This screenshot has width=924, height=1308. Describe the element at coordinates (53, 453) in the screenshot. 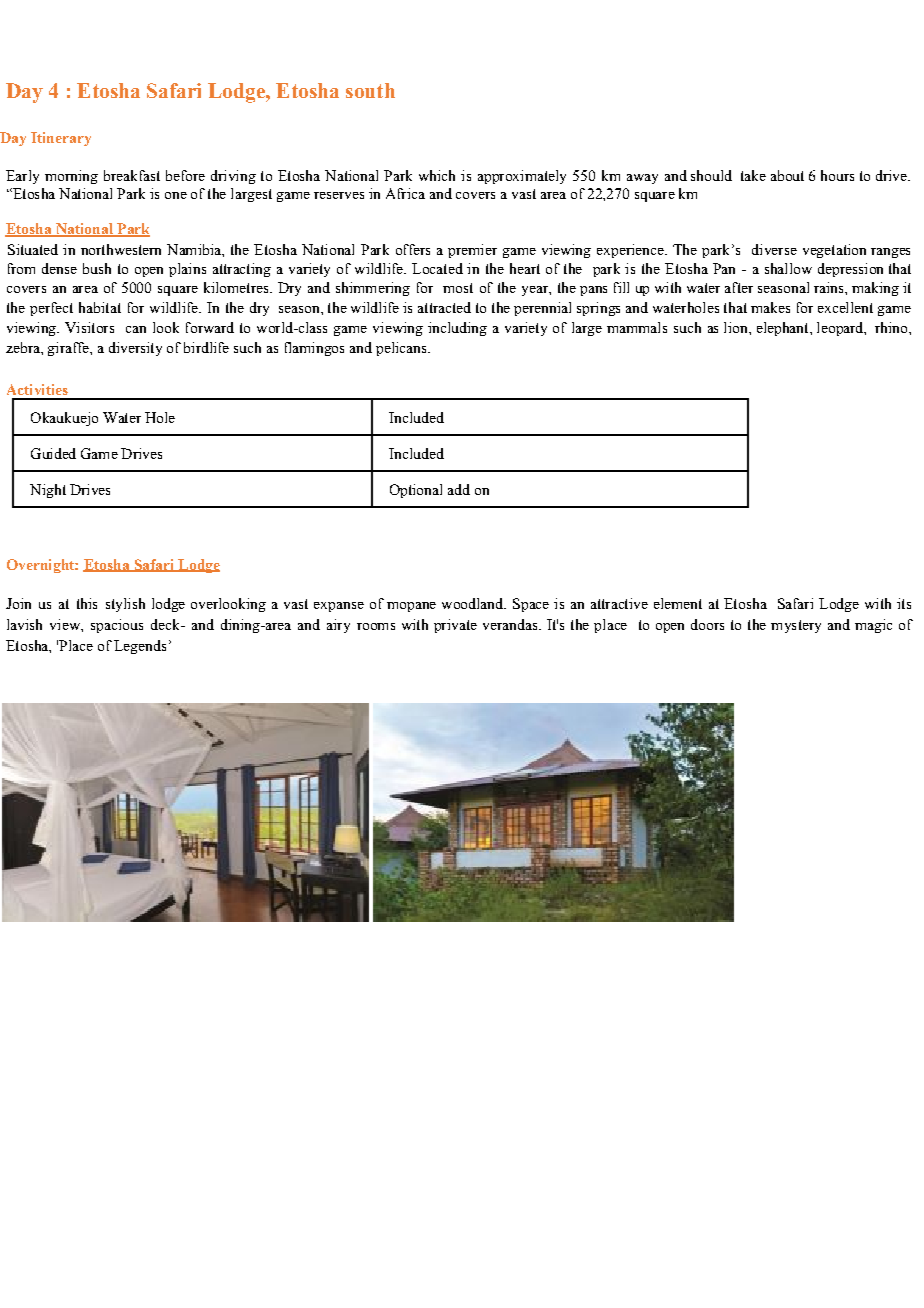

I see `Guided` at that location.
